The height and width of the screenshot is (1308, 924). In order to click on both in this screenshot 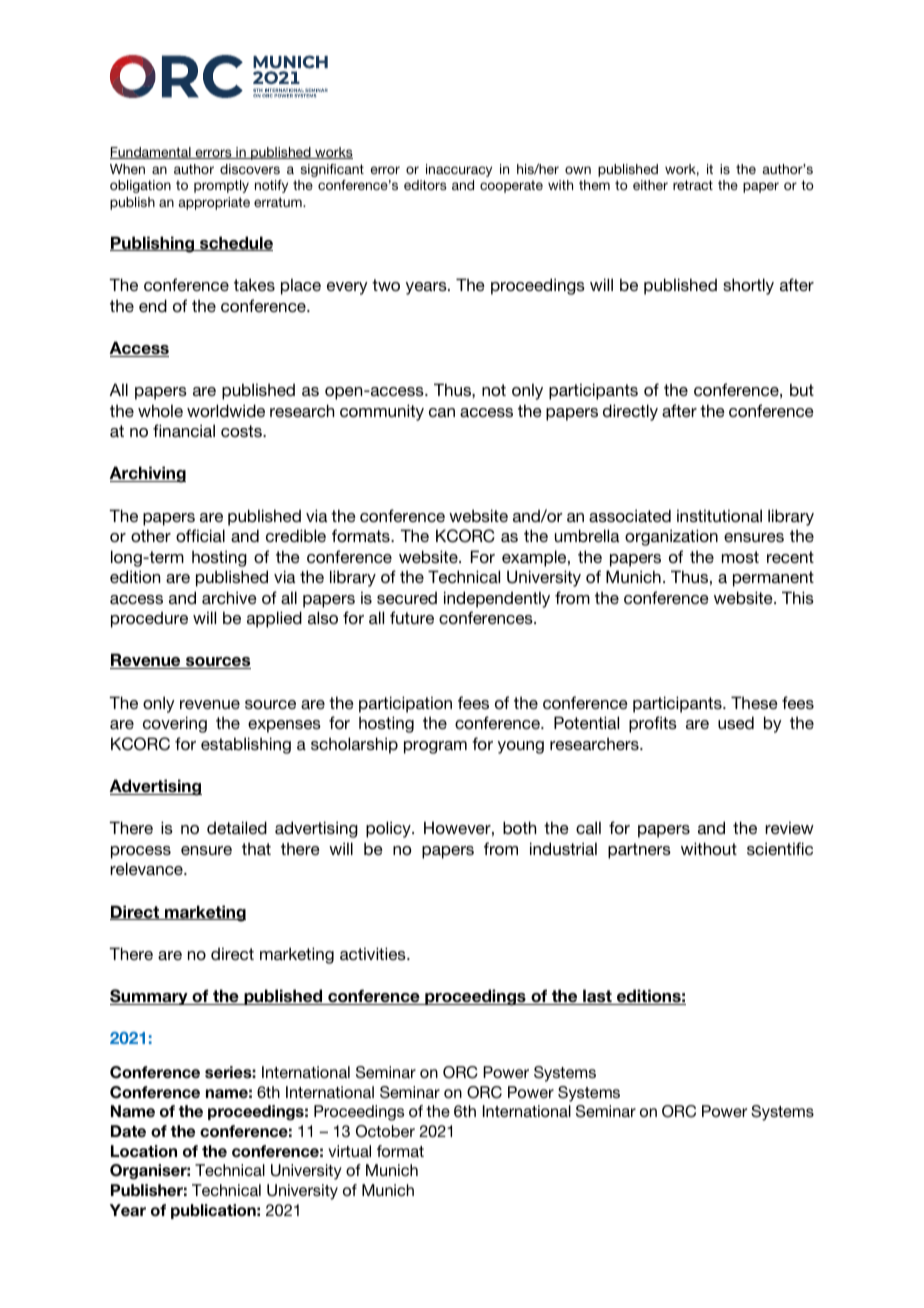, I will do `click(519, 827)`.
